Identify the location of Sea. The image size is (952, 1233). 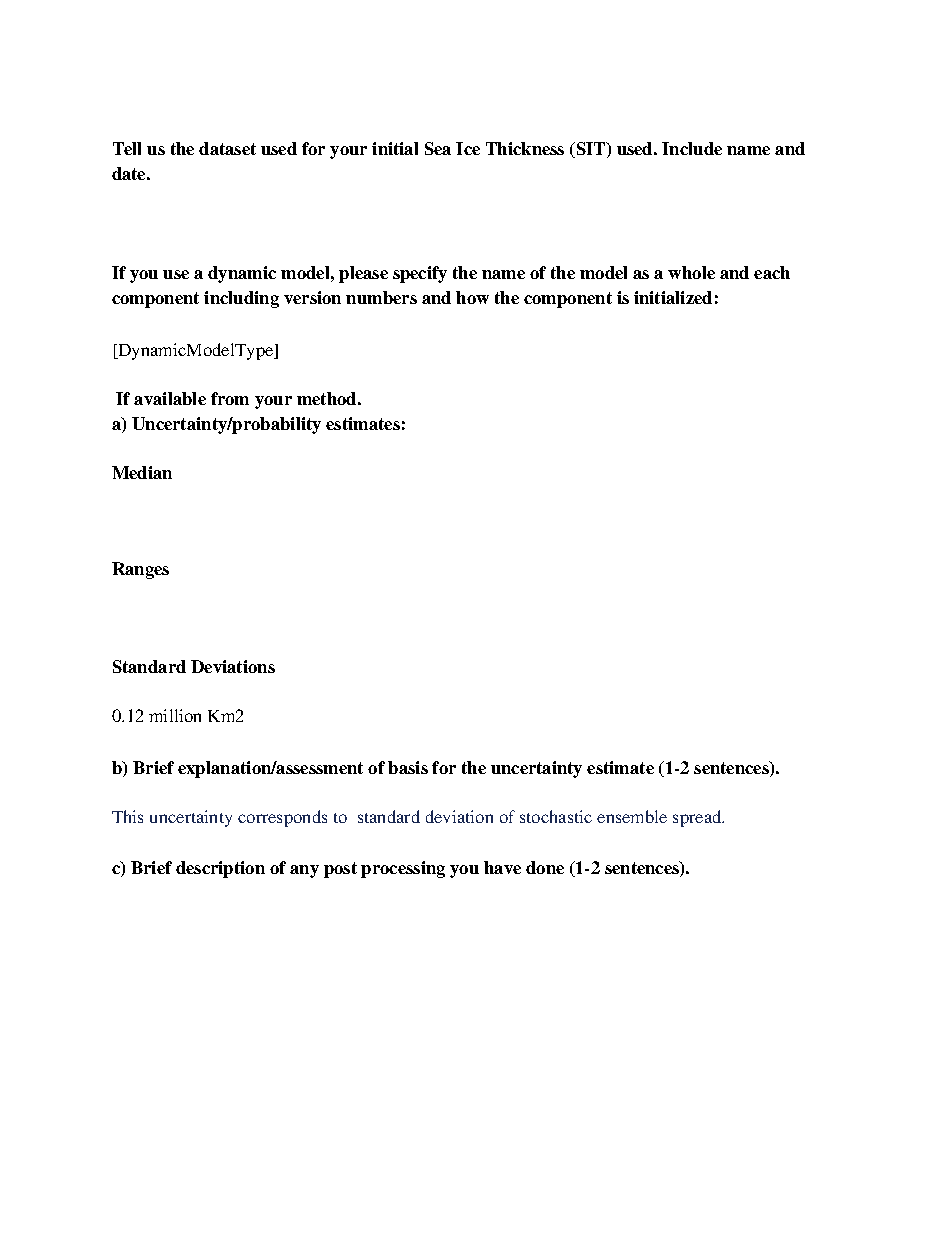
(438, 148).
